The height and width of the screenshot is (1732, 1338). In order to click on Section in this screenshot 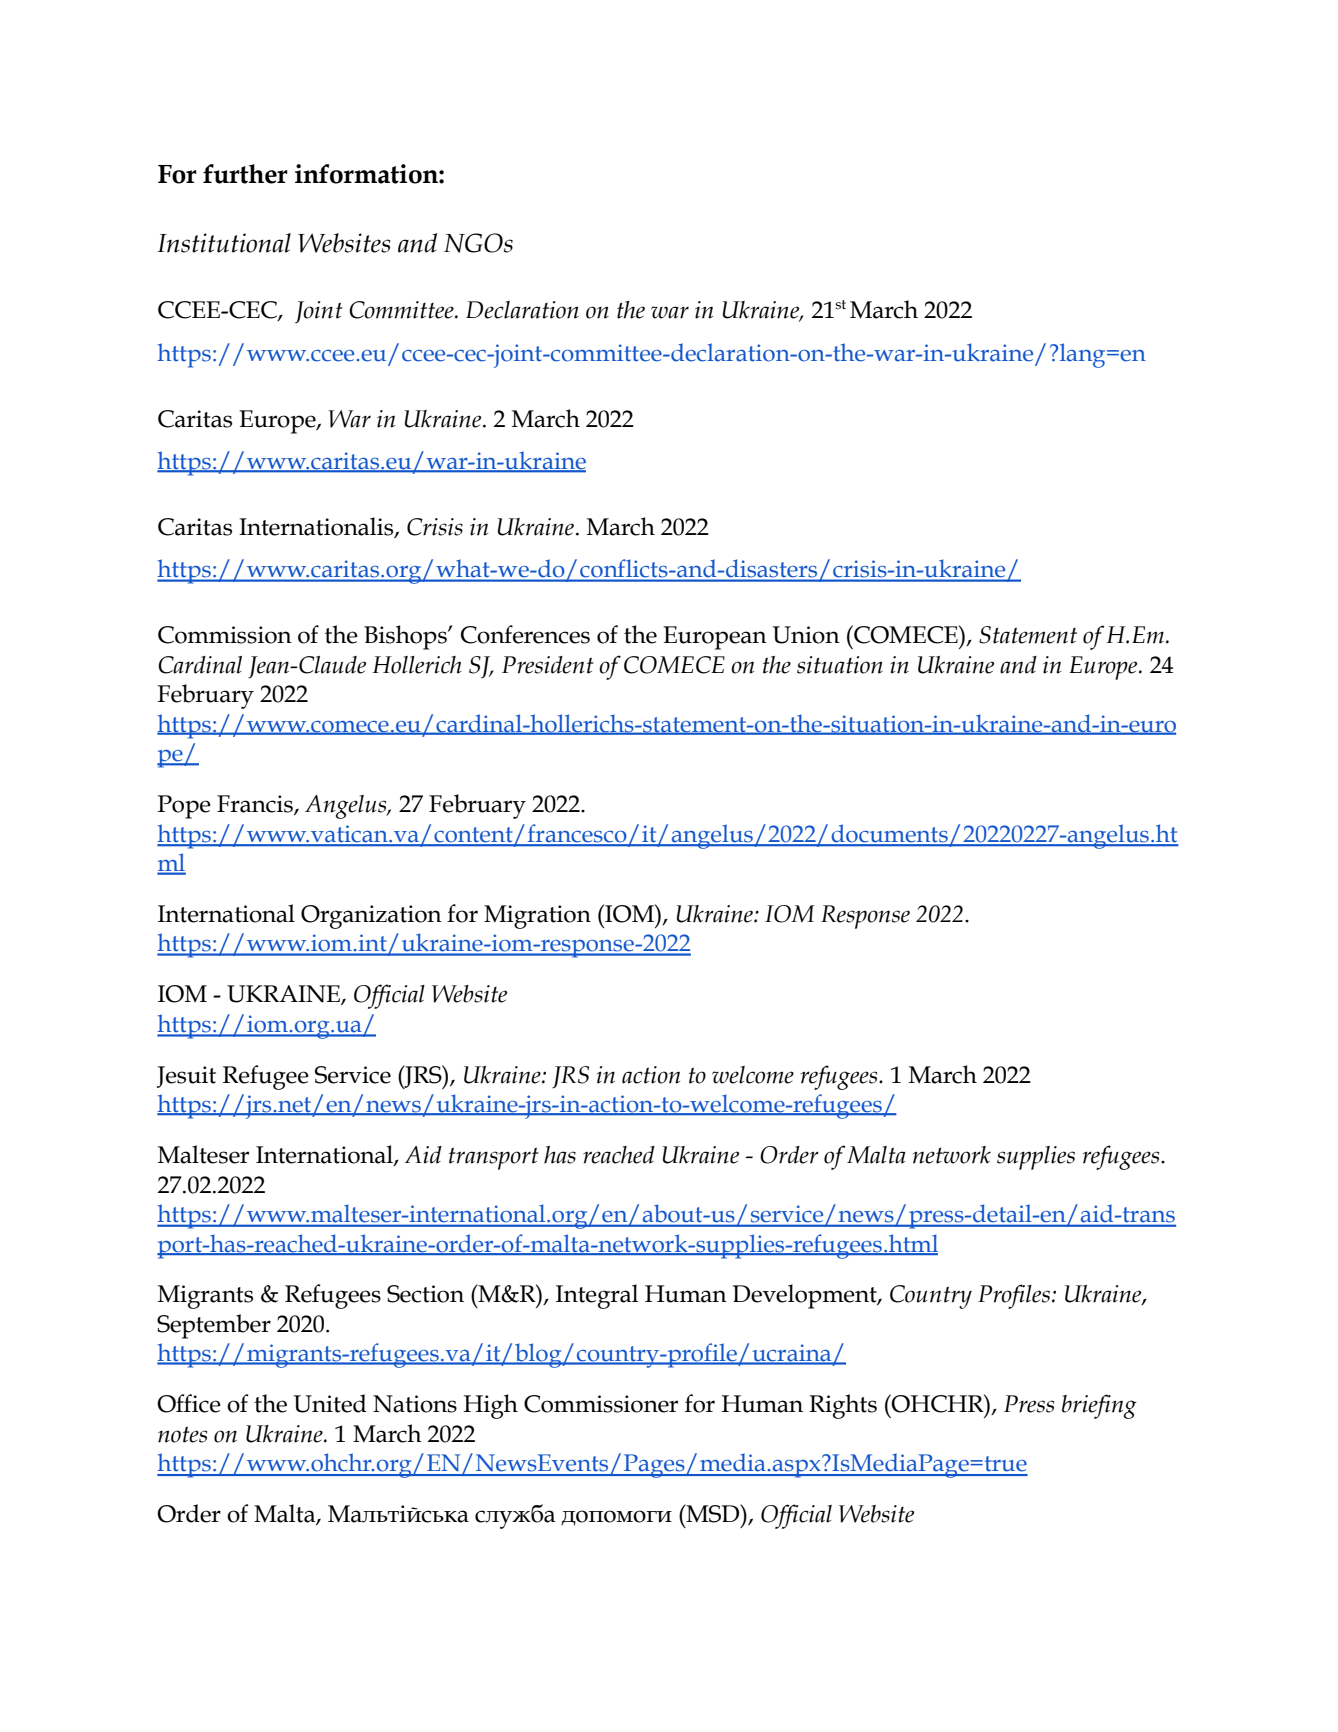, I will do `click(425, 1294)`.
